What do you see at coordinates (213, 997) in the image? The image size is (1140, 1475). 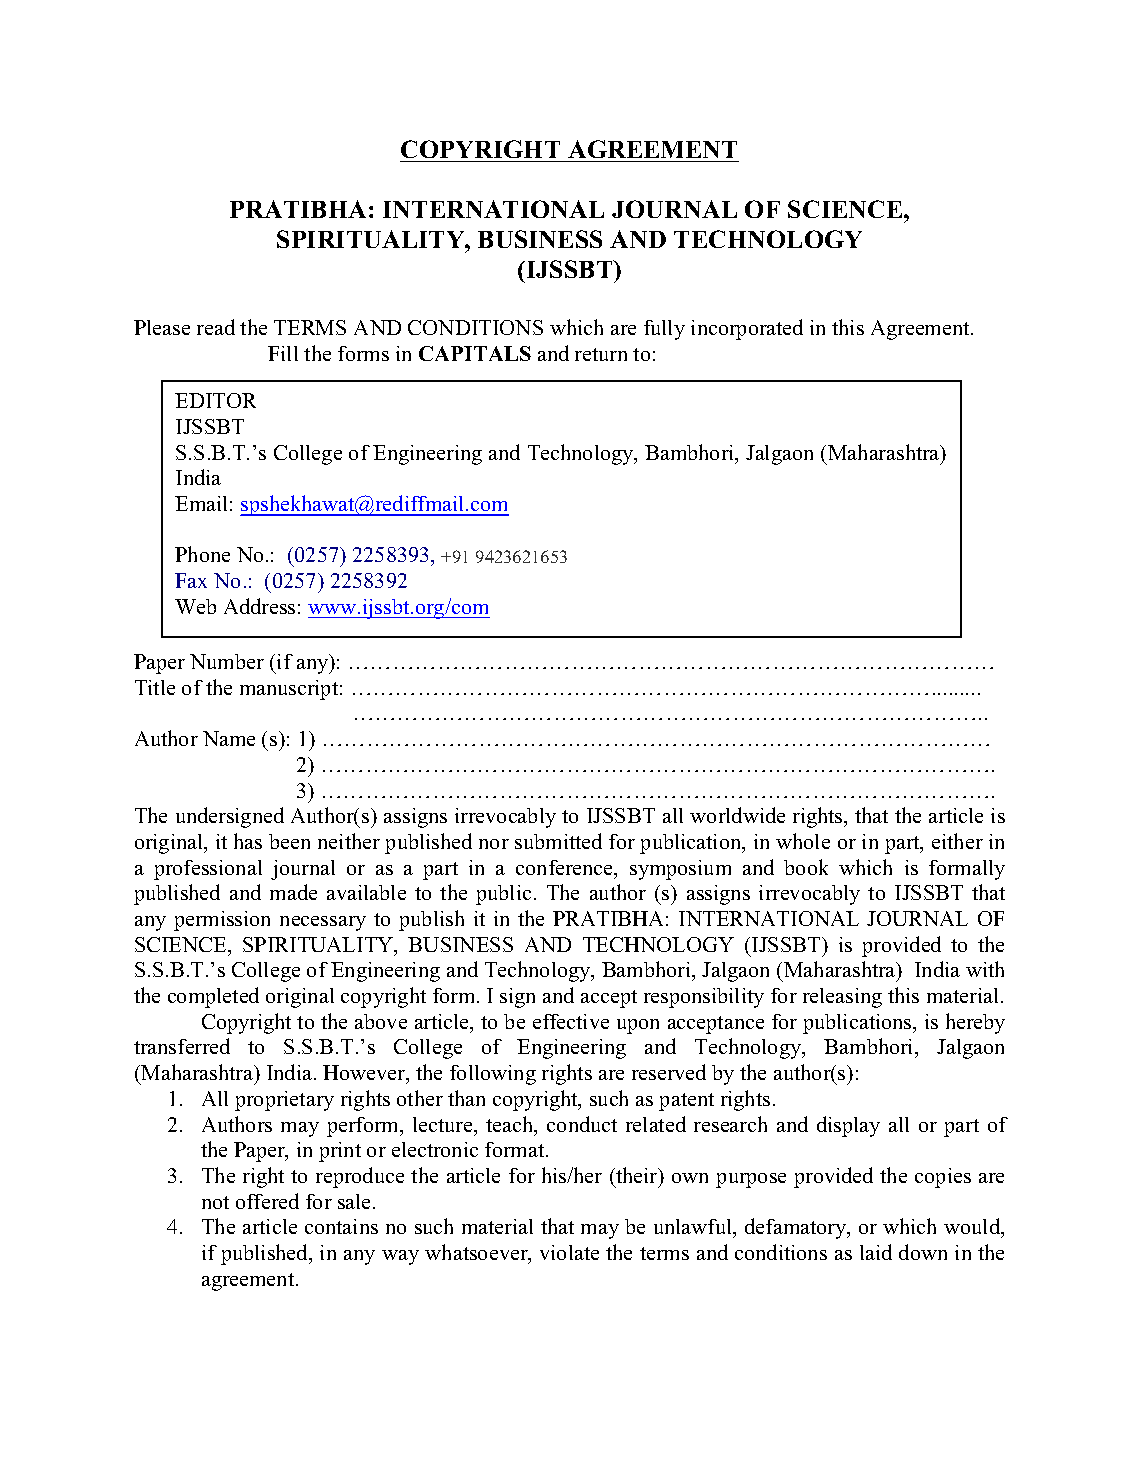 I see `completed` at bounding box center [213, 997].
